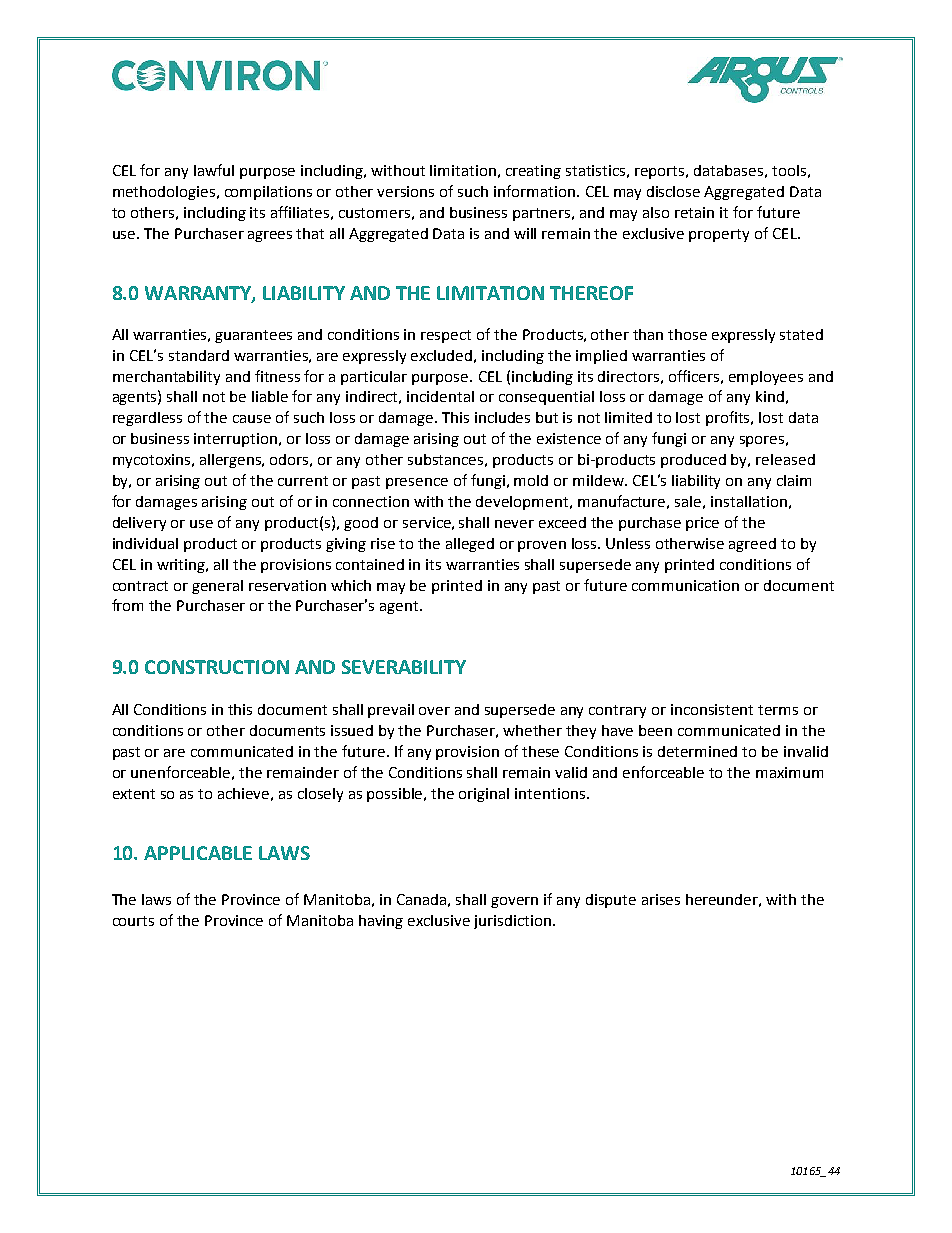 The width and height of the image is (952, 1233). I want to click on SEVERABILITY, so click(404, 667).
